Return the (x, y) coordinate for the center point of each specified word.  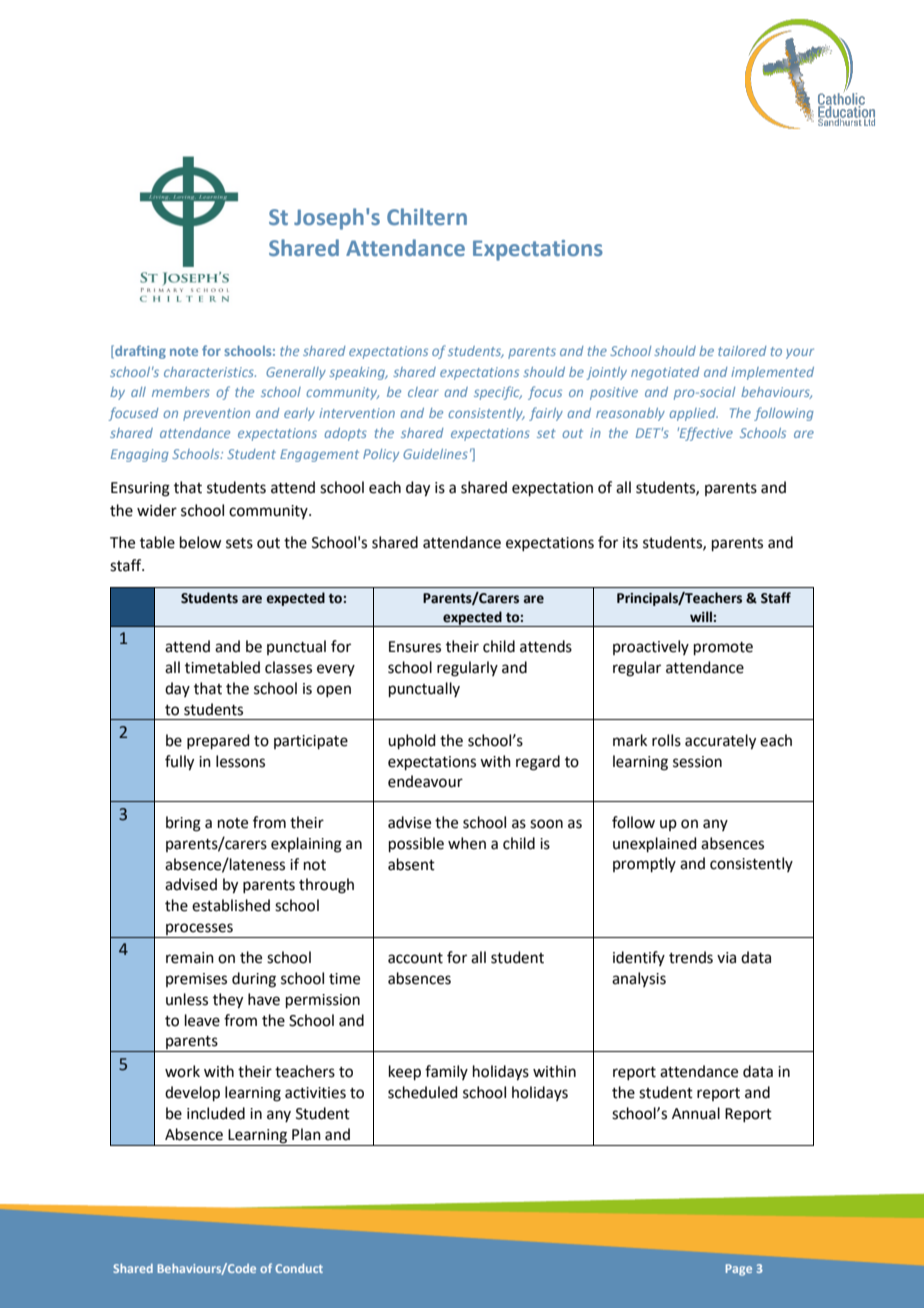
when (467, 843)
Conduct (299, 1268)
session (697, 762)
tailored (742, 351)
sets (239, 543)
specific (498, 393)
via (726, 958)
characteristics (210, 372)
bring (183, 824)
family (446, 1072)
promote (723, 648)
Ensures (415, 647)
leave (202, 1020)
